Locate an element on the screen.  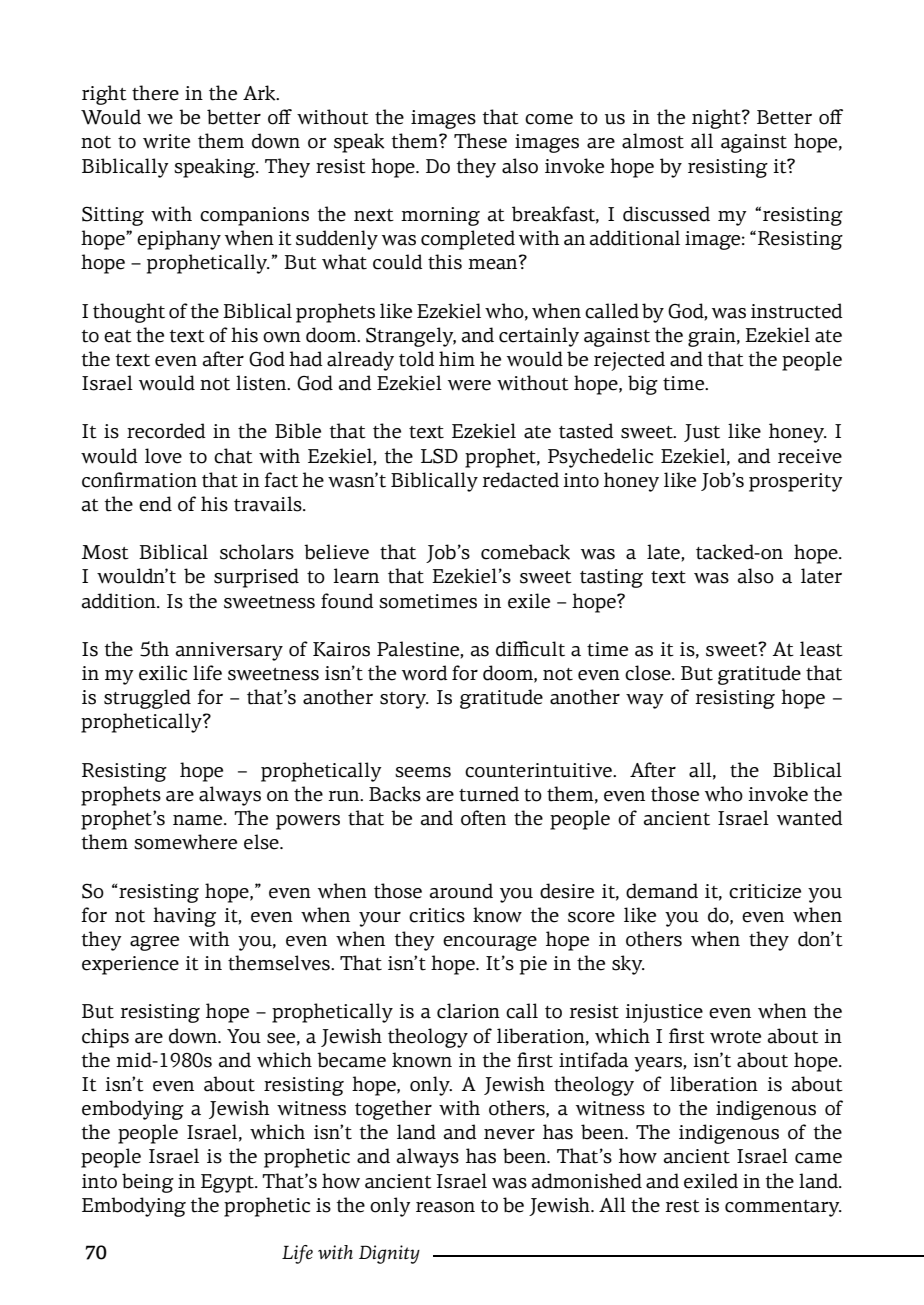
close is located at coordinates (649, 673).
